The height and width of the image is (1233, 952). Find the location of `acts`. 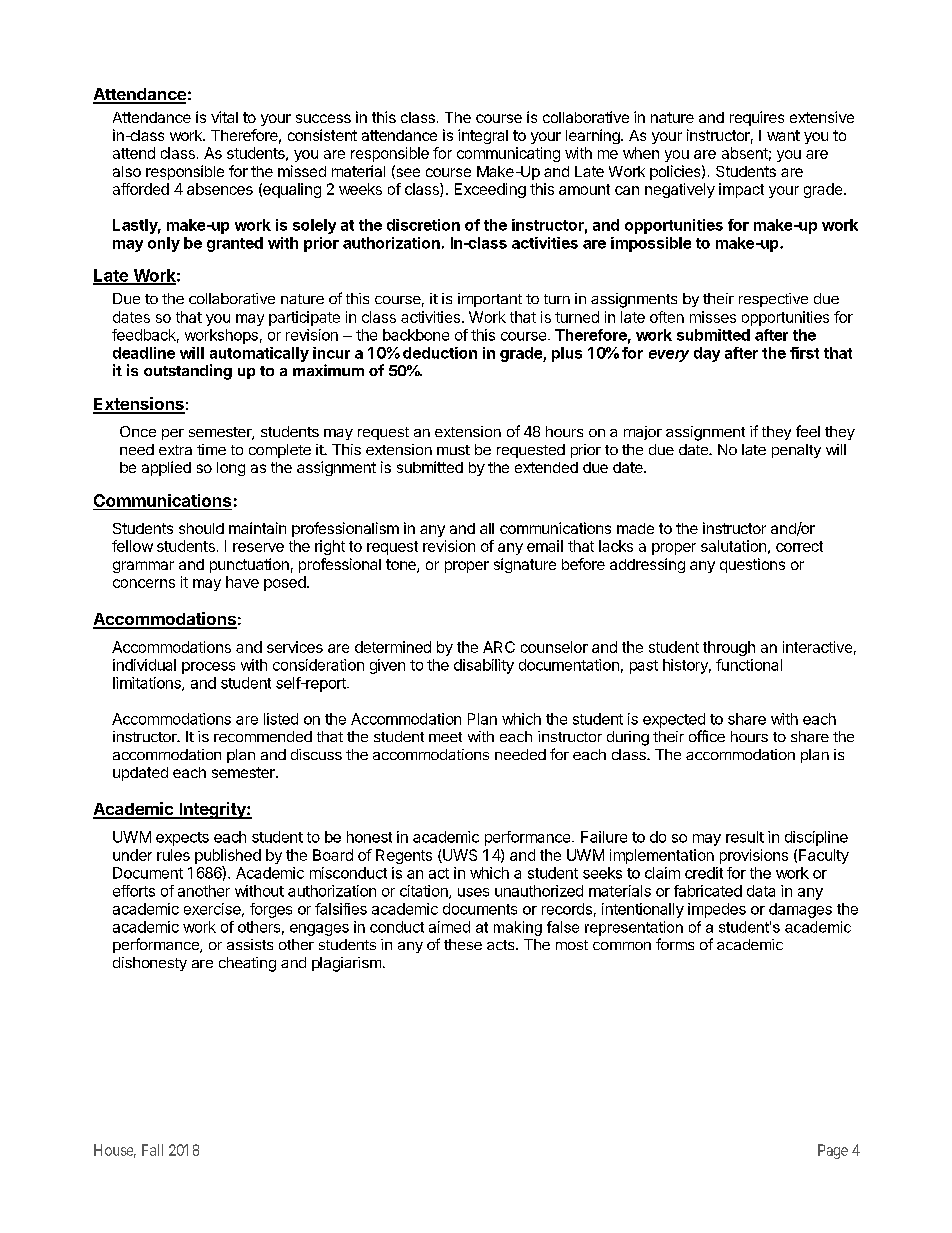

acts is located at coordinates (502, 945).
